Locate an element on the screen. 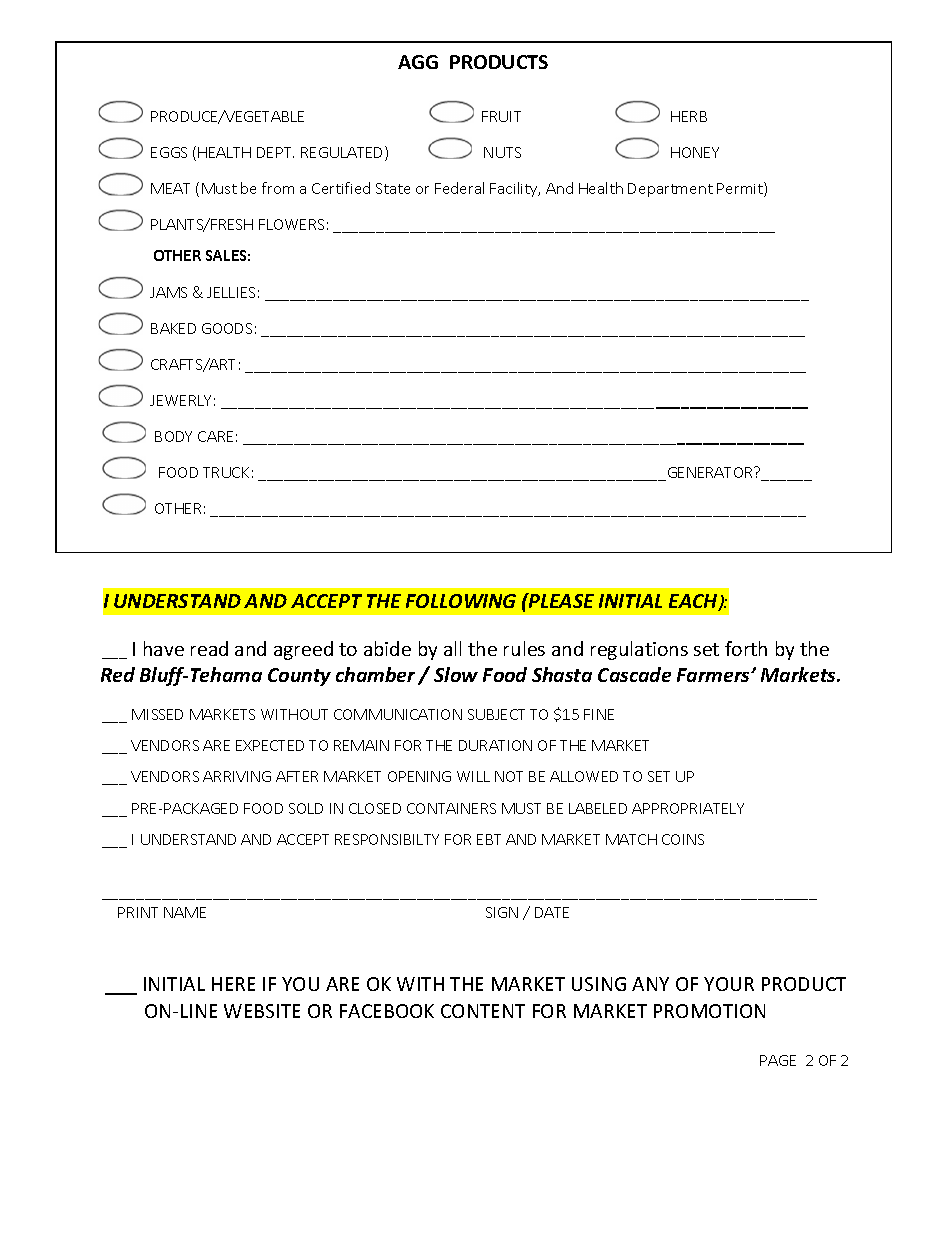 The width and height of the screenshot is (952, 1233). HERB is located at coordinates (689, 116).
